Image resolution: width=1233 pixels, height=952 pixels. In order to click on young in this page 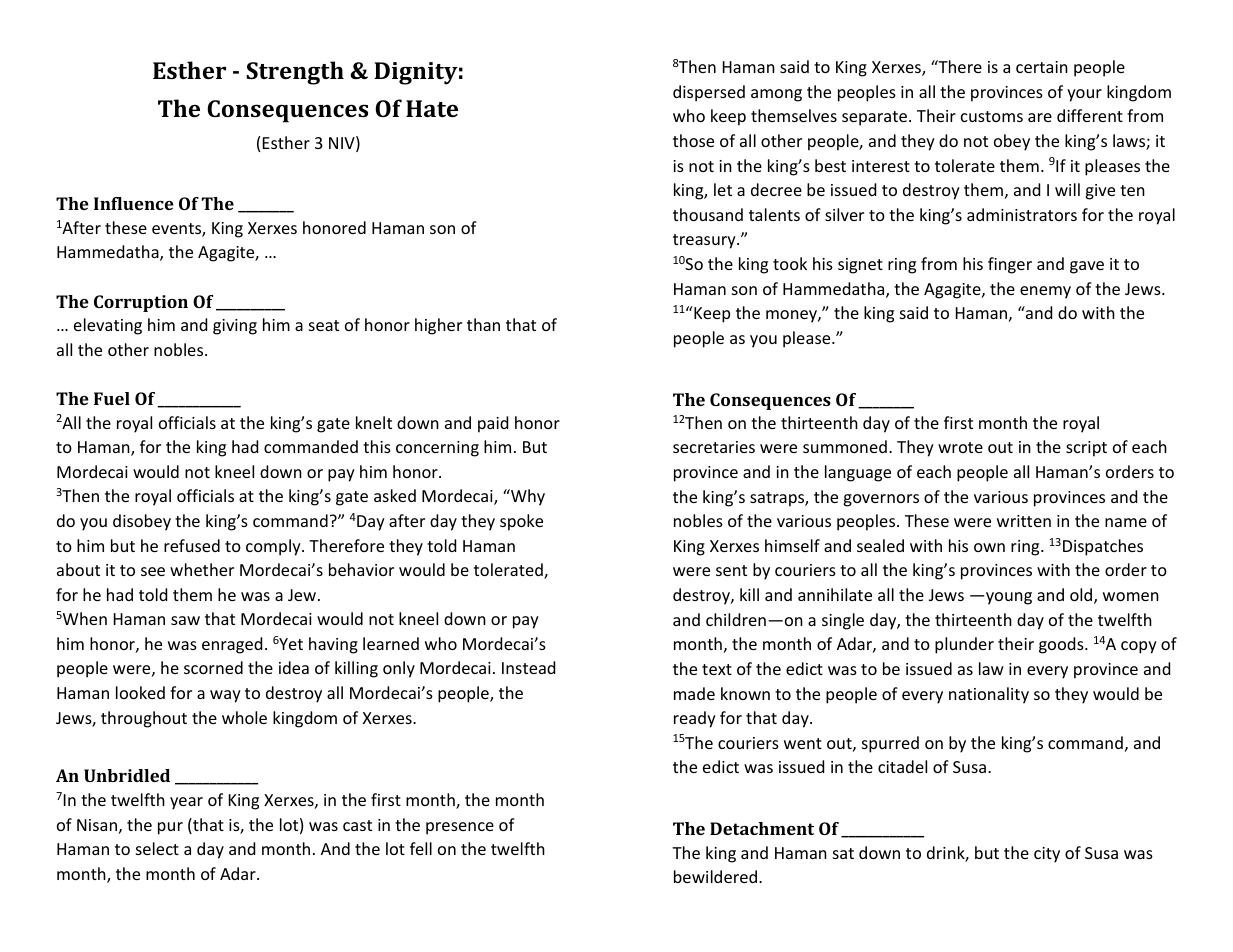, I will do `click(1009, 598)`.
